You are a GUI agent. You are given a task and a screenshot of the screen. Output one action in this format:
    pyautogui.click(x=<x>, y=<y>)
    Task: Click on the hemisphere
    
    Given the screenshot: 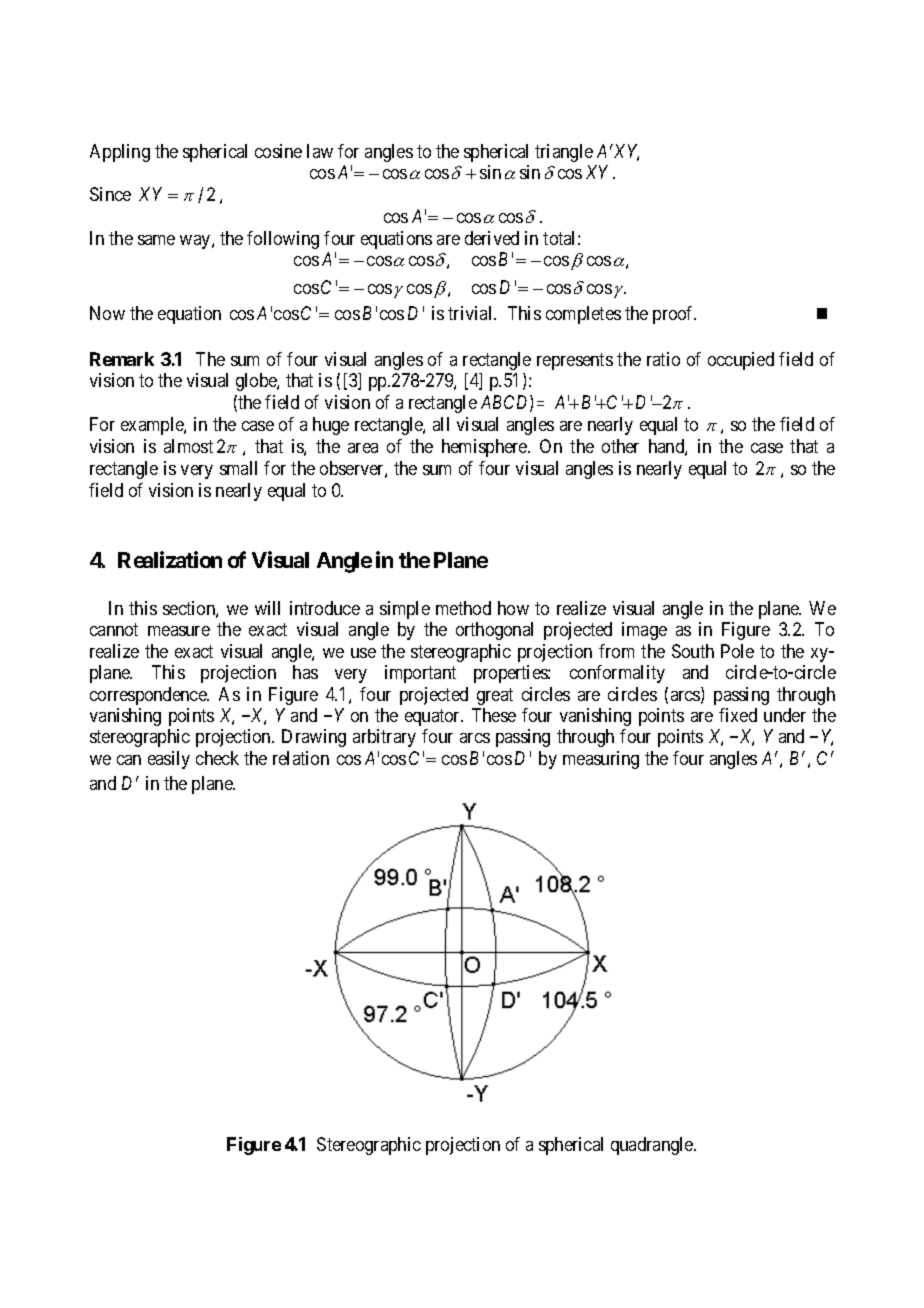 What is the action you would take?
    pyautogui.click(x=485, y=448)
